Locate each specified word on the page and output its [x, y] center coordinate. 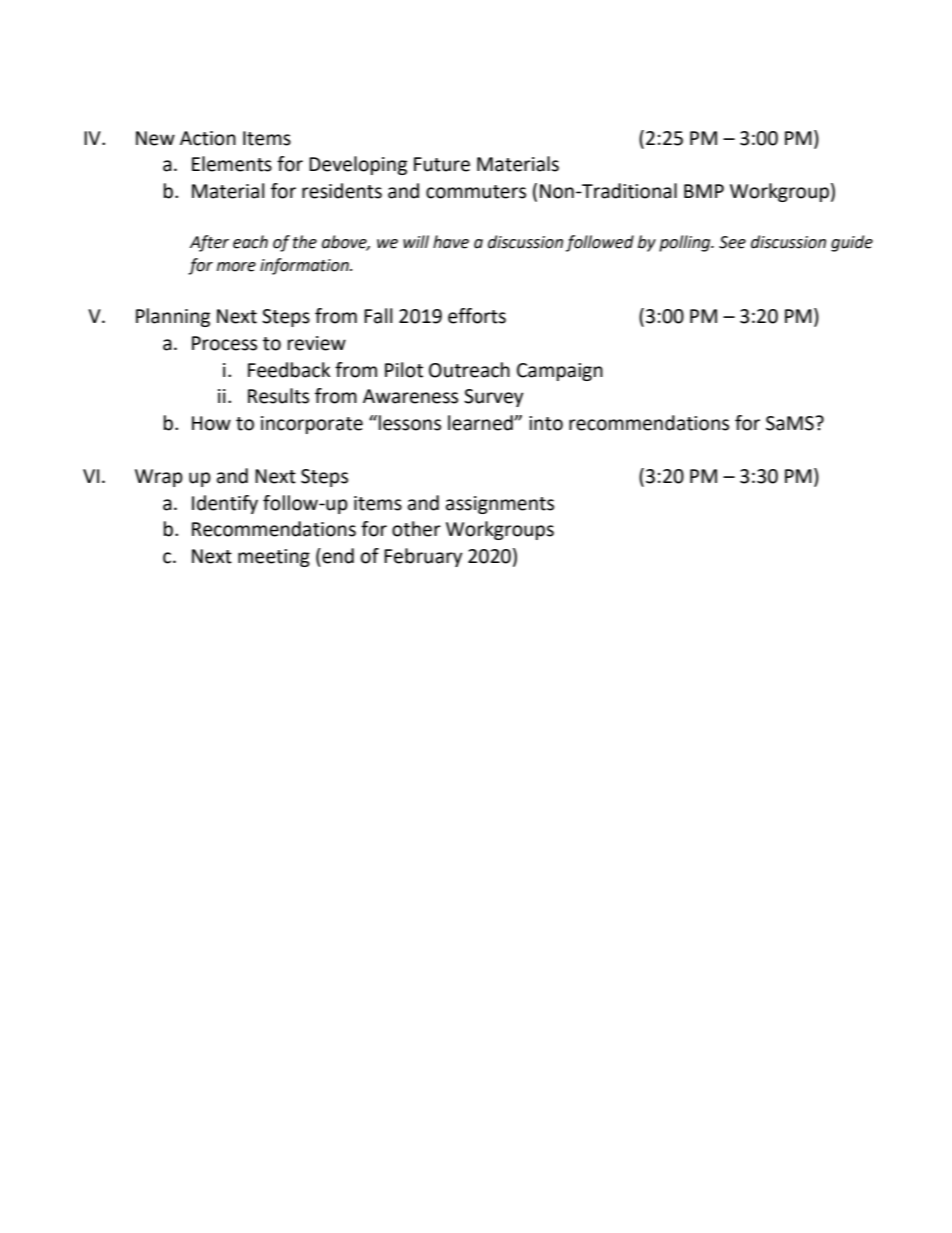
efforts [477, 316]
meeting [274, 558]
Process [224, 343]
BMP [704, 191]
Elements [232, 164]
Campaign [560, 372]
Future [442, 164]
